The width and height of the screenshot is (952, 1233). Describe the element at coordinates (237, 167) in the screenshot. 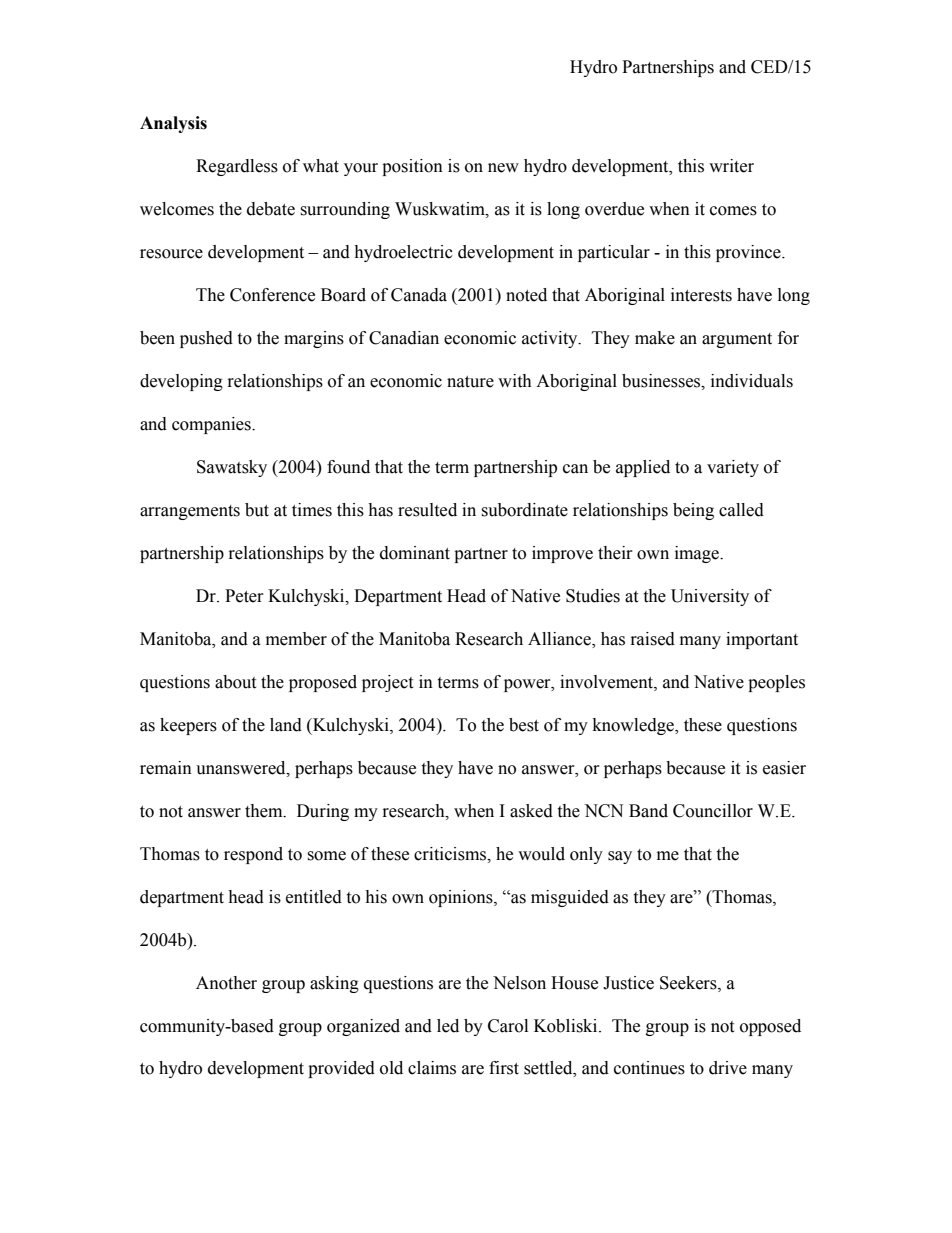

I see `Regardless` at that location.
